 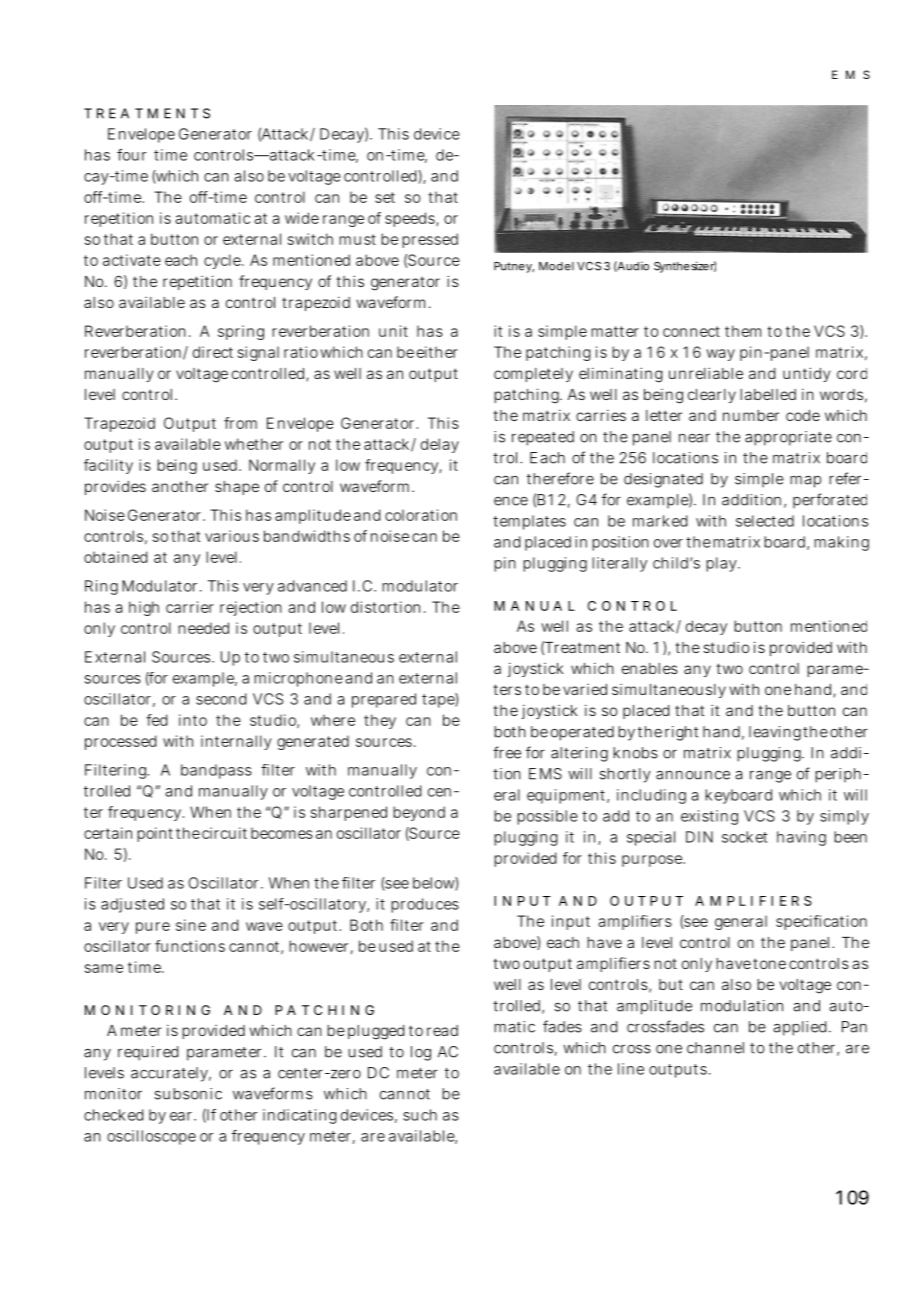 I want to click on four, so click(x=131, y=155).
